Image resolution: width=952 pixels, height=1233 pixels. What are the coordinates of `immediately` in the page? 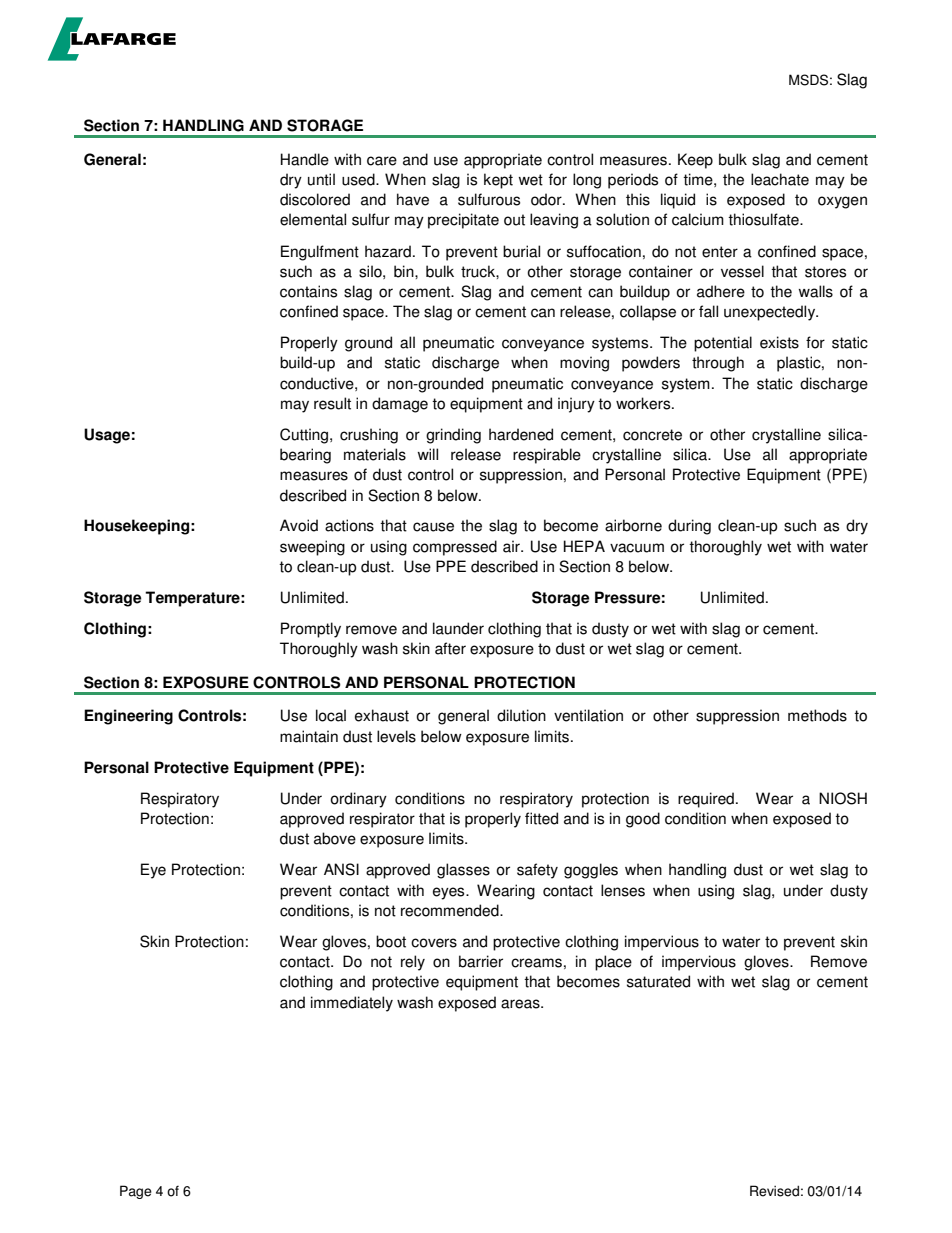 It's located at (352, 1004).
